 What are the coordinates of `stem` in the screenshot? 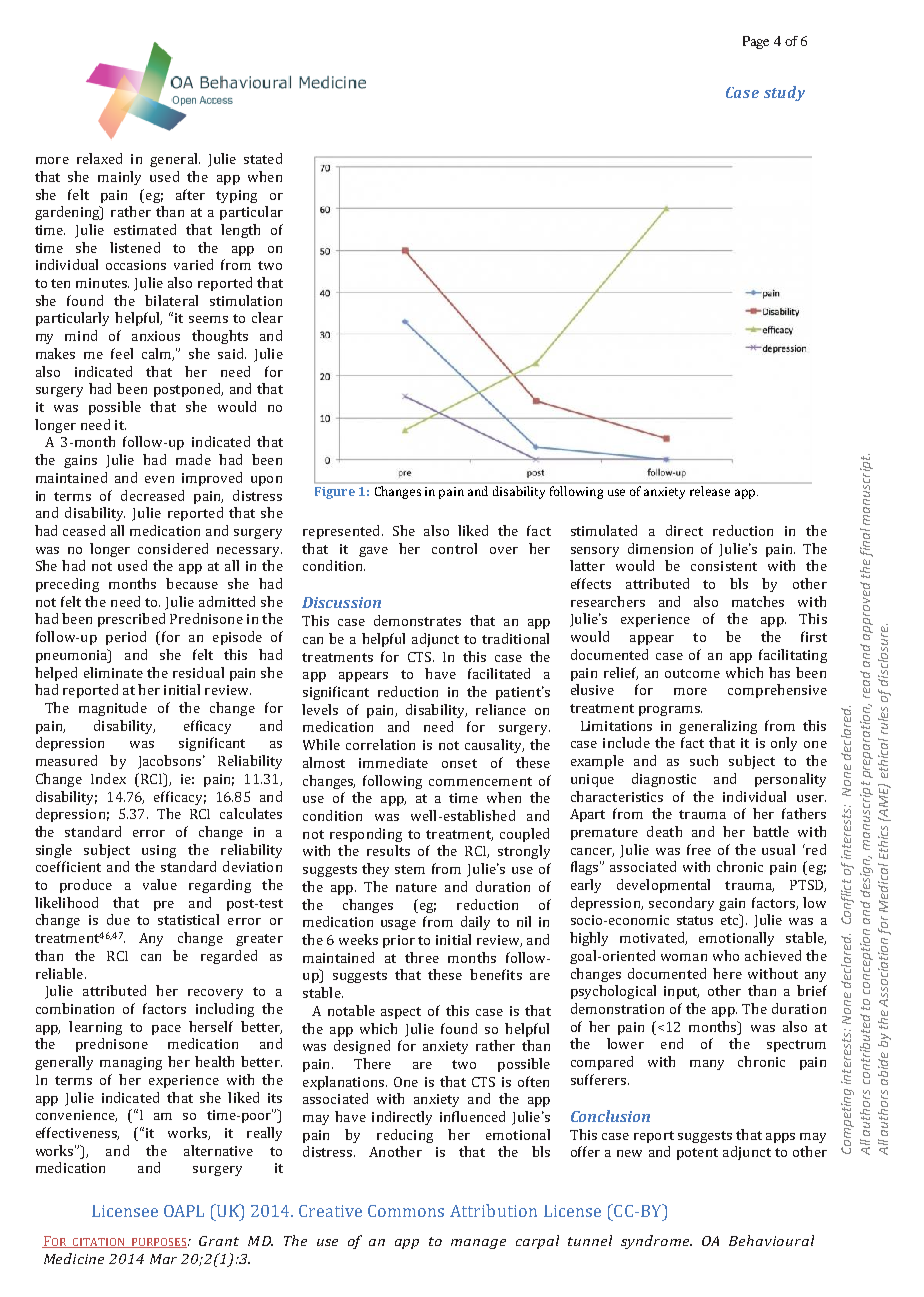 It's located at (410, 869).
